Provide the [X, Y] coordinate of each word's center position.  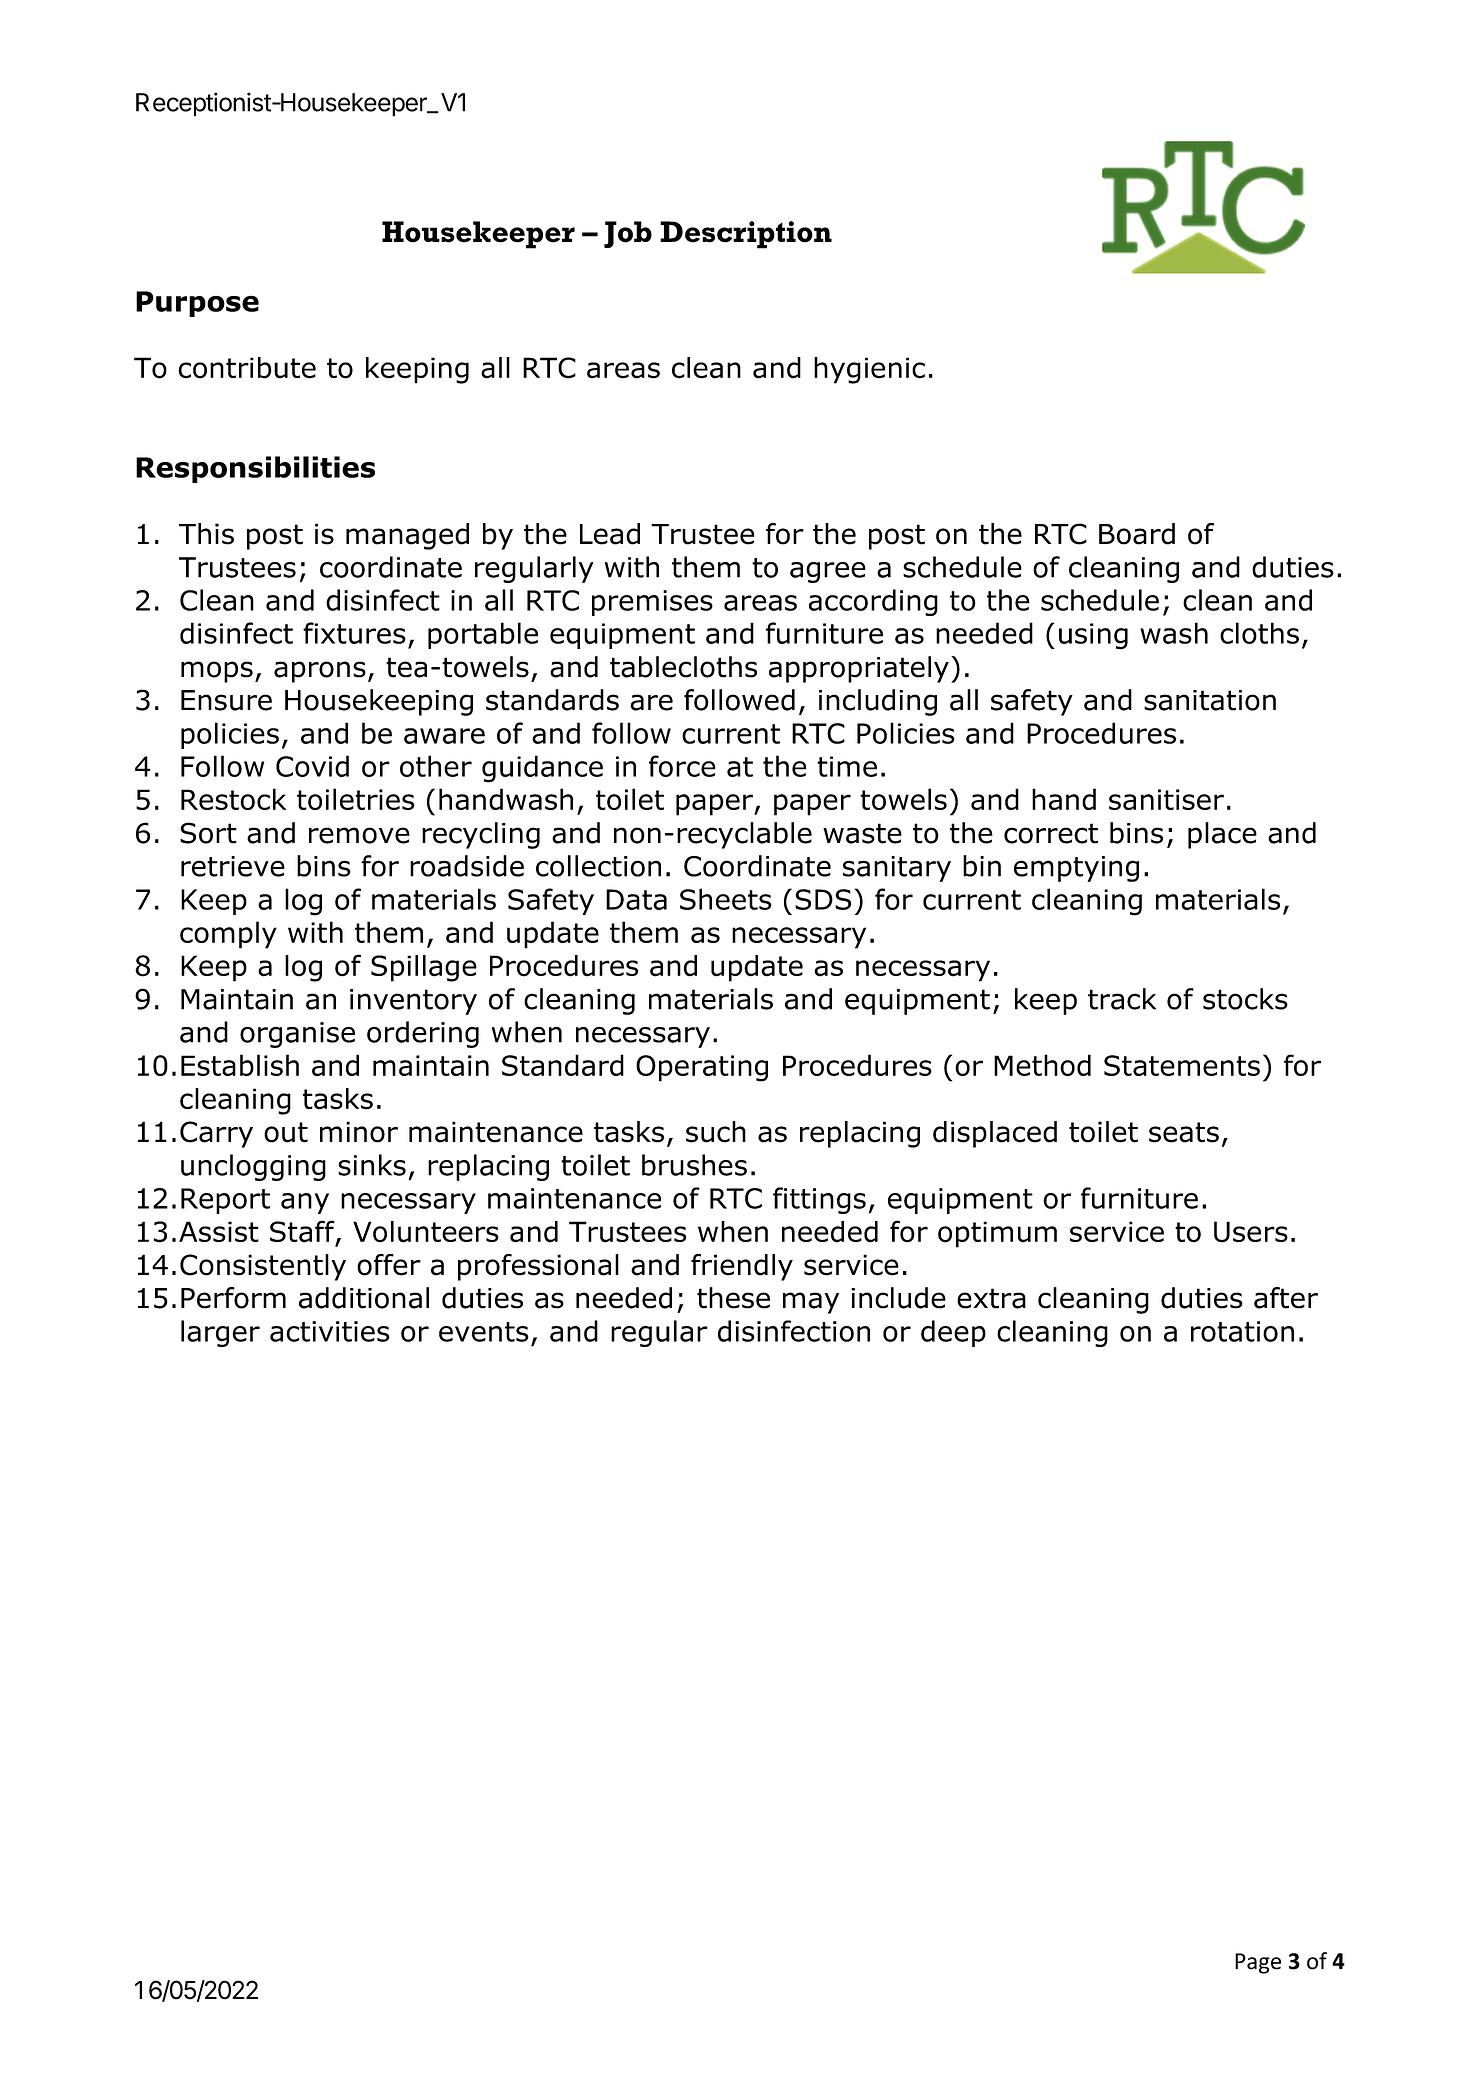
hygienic [869, 370]
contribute [247, 368]
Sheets [726, 899]
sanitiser [1166, 799]
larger [220, 1333]
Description [746, 235]
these [733, 1298]
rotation [1242, 1331]
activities [330, 1331]
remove [359, 835]
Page [1258, 1963]
